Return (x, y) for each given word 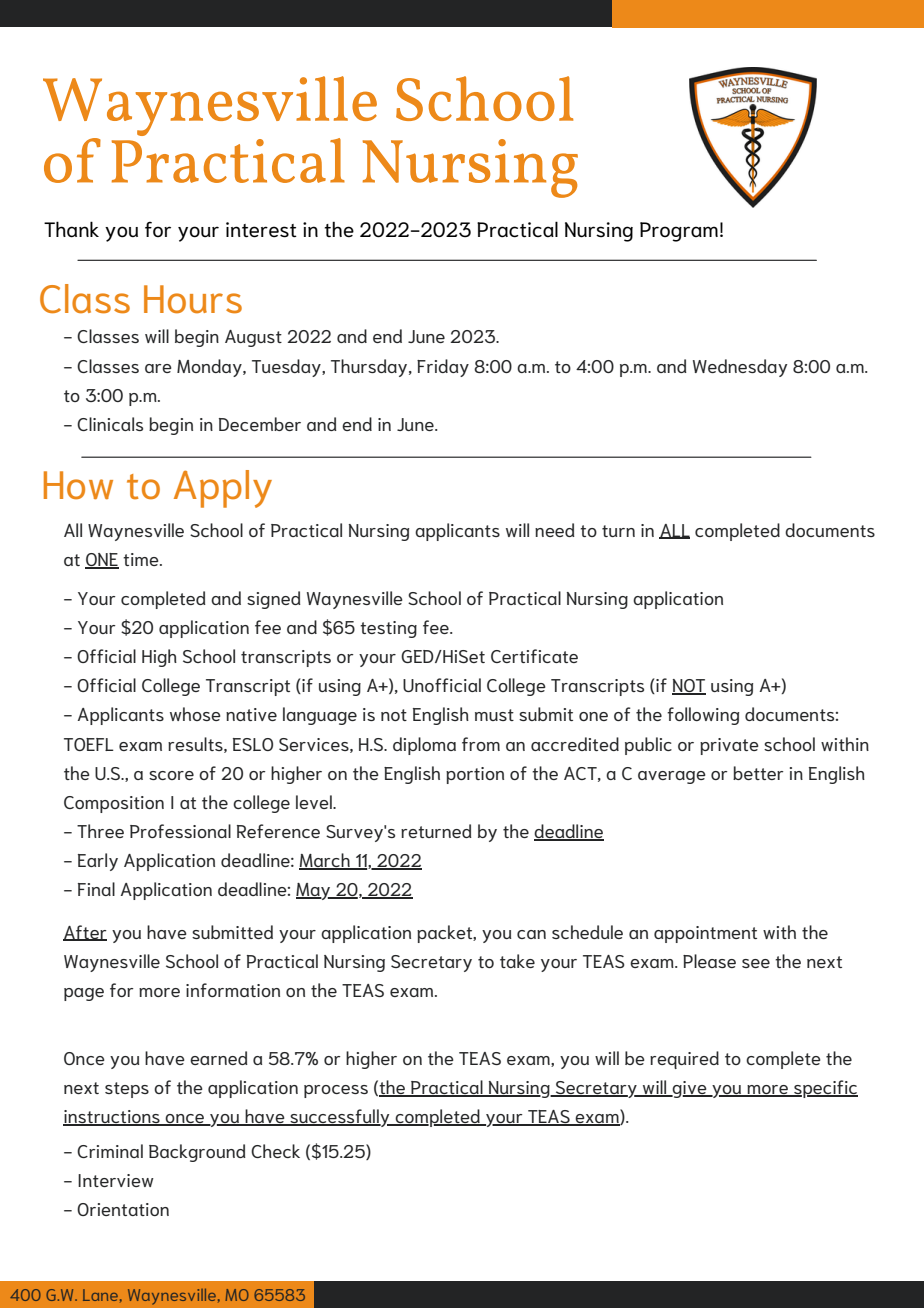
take (517, 961)
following (703, 716)
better (758, 773)
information (233, 990)
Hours (193, 299)
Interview (116, 1180)
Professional (180, 831)
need (555, 530)
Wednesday (740, 368)
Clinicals (110, 424)
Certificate (534, 656)
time (142, 559)
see (756, 963)
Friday (443, 368)
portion (475, 775)
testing (388, 629)
